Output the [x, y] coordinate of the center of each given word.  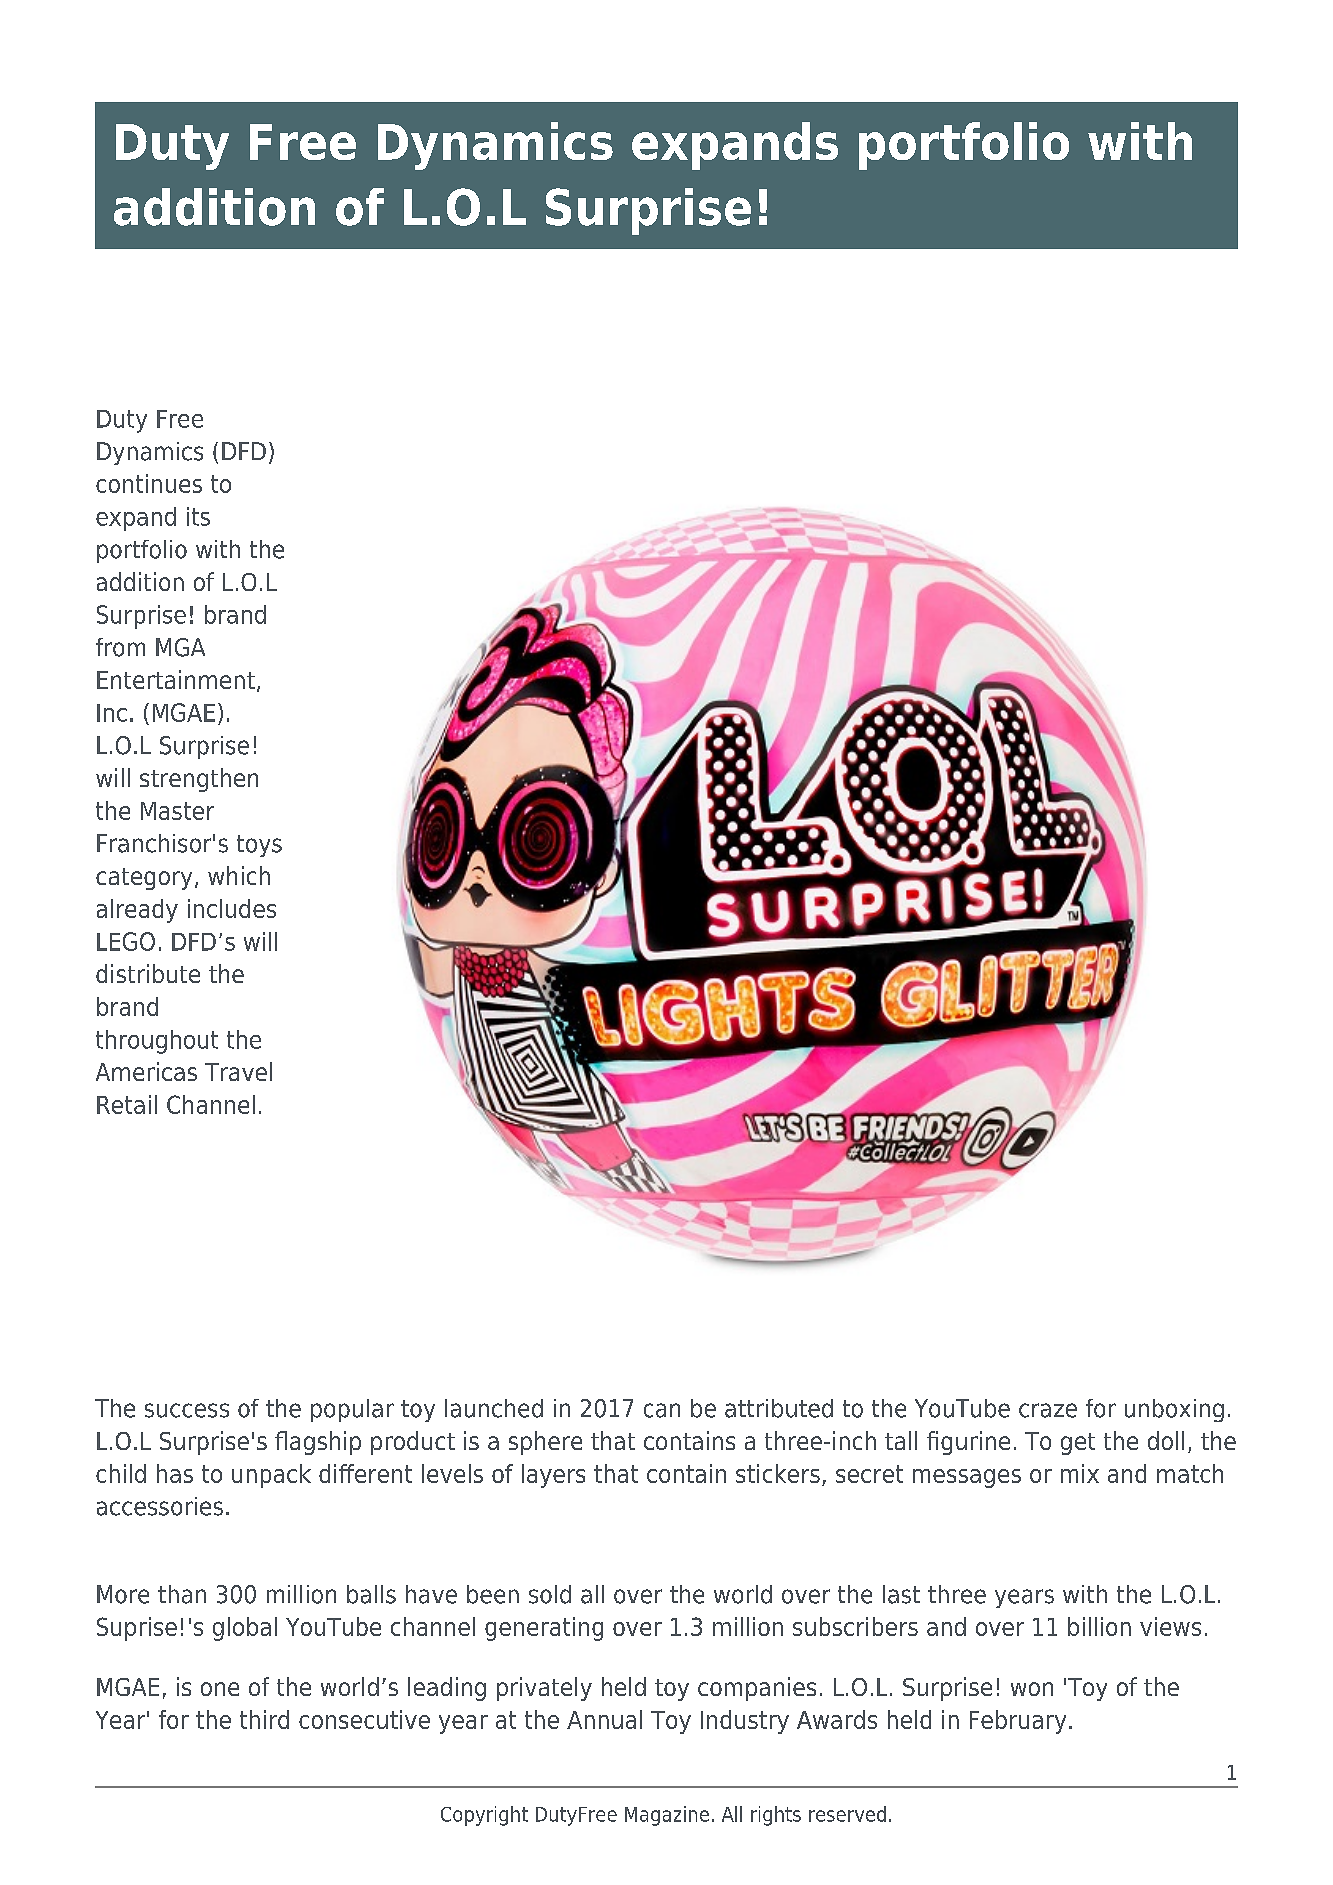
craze [1048, 1410]
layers [553, 1476]
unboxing [1174, 1410]
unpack [271, 1476]
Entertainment [176, 679]
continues [149, 483]
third [264, 1719]
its [198, 516]
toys [259, 846]
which [239, 875]
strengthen [199, 780]
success [187, 1410]
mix [1080, 1473]
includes [232, 908]
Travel [238, 1071]
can [662, 1410]
